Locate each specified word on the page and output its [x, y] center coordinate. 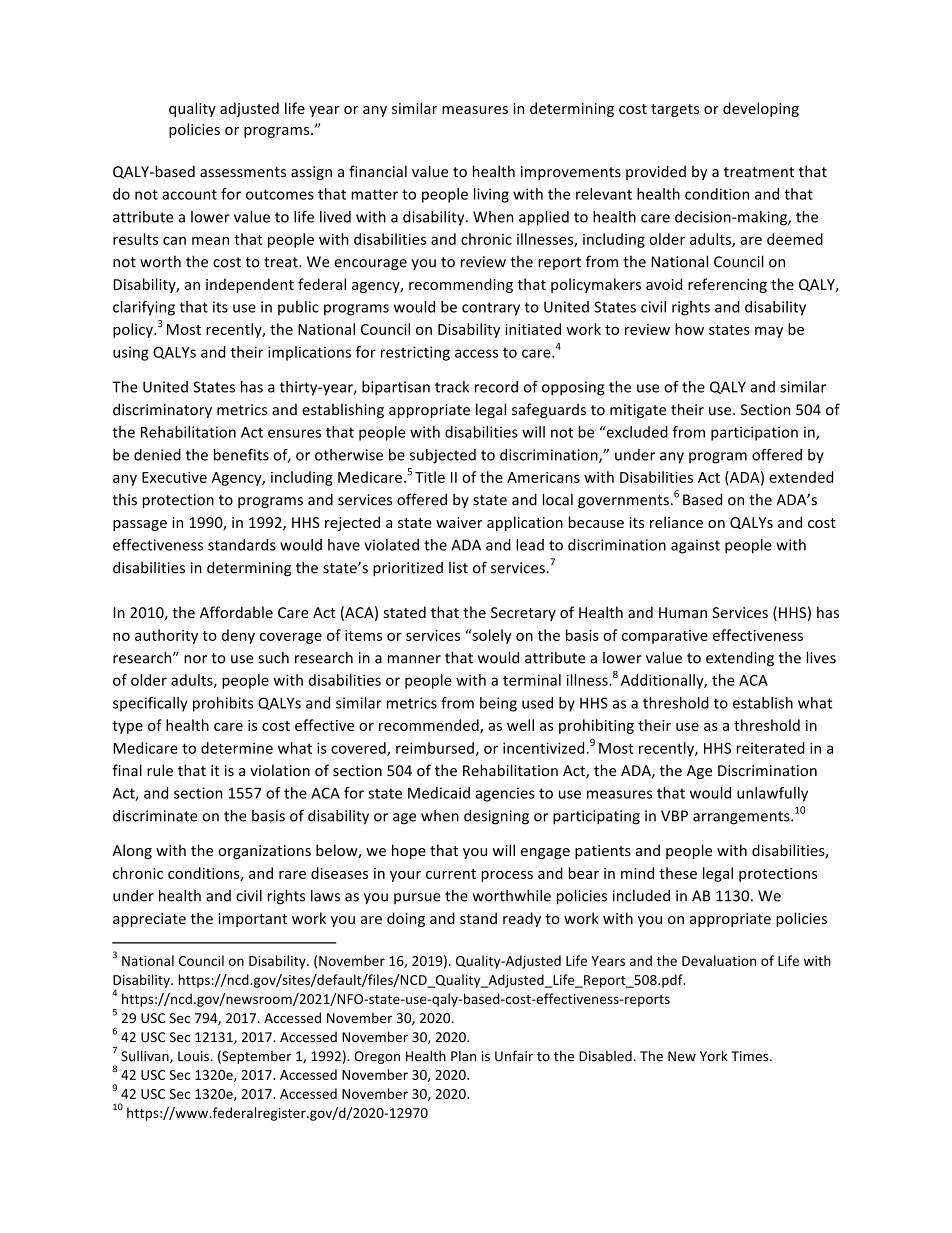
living [491, 195]
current [451, 874]
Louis [194, 1056]
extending [740, 659]
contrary [491, 309]
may [769, 332]
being [498, 704]
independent [250, 285]
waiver [459, 522]
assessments [243, 172]
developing [761, 109]
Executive [174, 477]
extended [801, 477]
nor [195, 659]
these [678, 873]
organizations [264, 852]
